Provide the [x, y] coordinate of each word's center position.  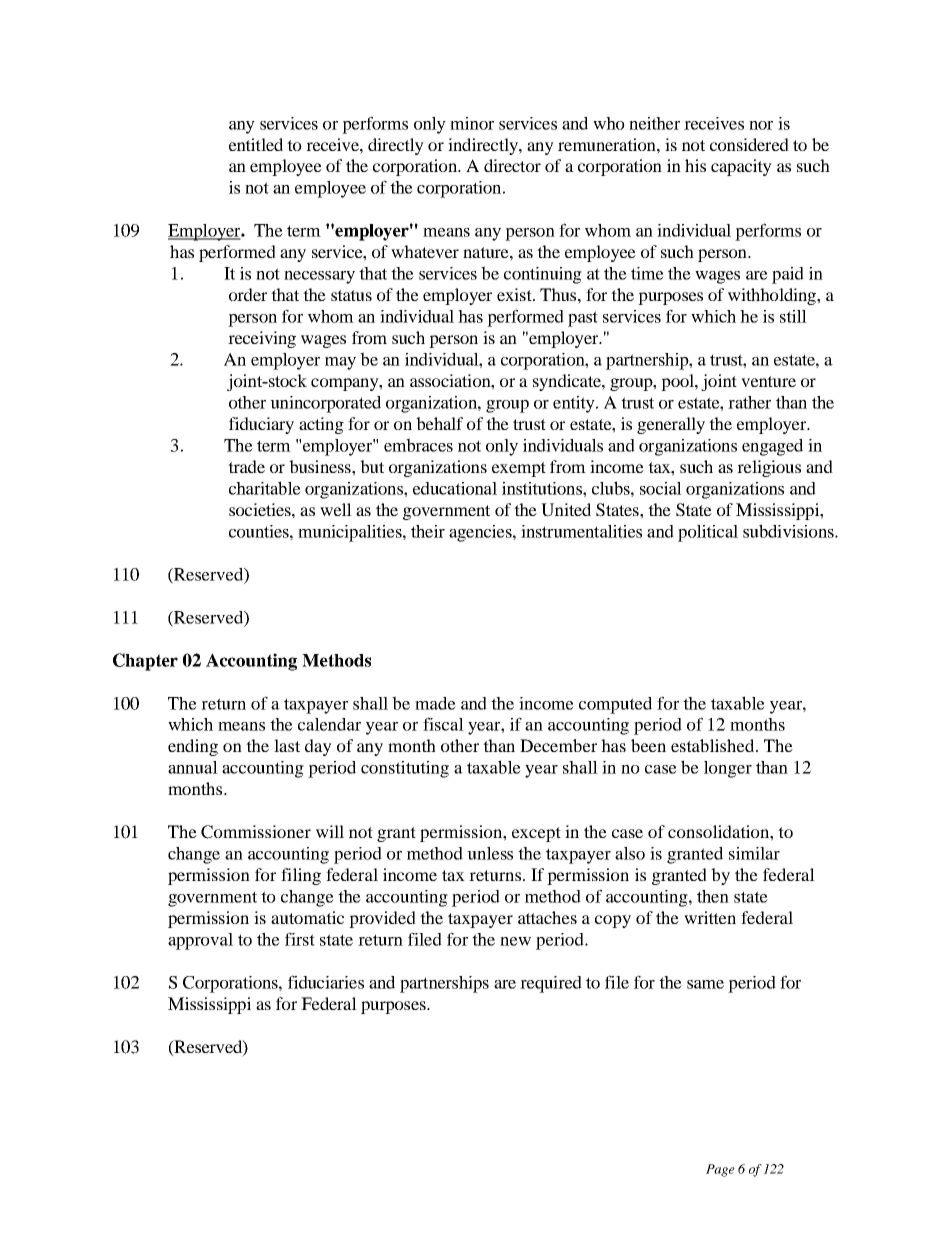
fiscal [443, 724]
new [515, 941]
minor [472, 123]
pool [678, 382]
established [714, 745]
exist [515, 294]
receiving [262, 339]
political [708, 533]
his [695, 165]
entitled [256, 144]
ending [193, 747]
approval [200, 941]
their [428, 531]
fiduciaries [326, 982]
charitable [265, 488]
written [710, 917]
